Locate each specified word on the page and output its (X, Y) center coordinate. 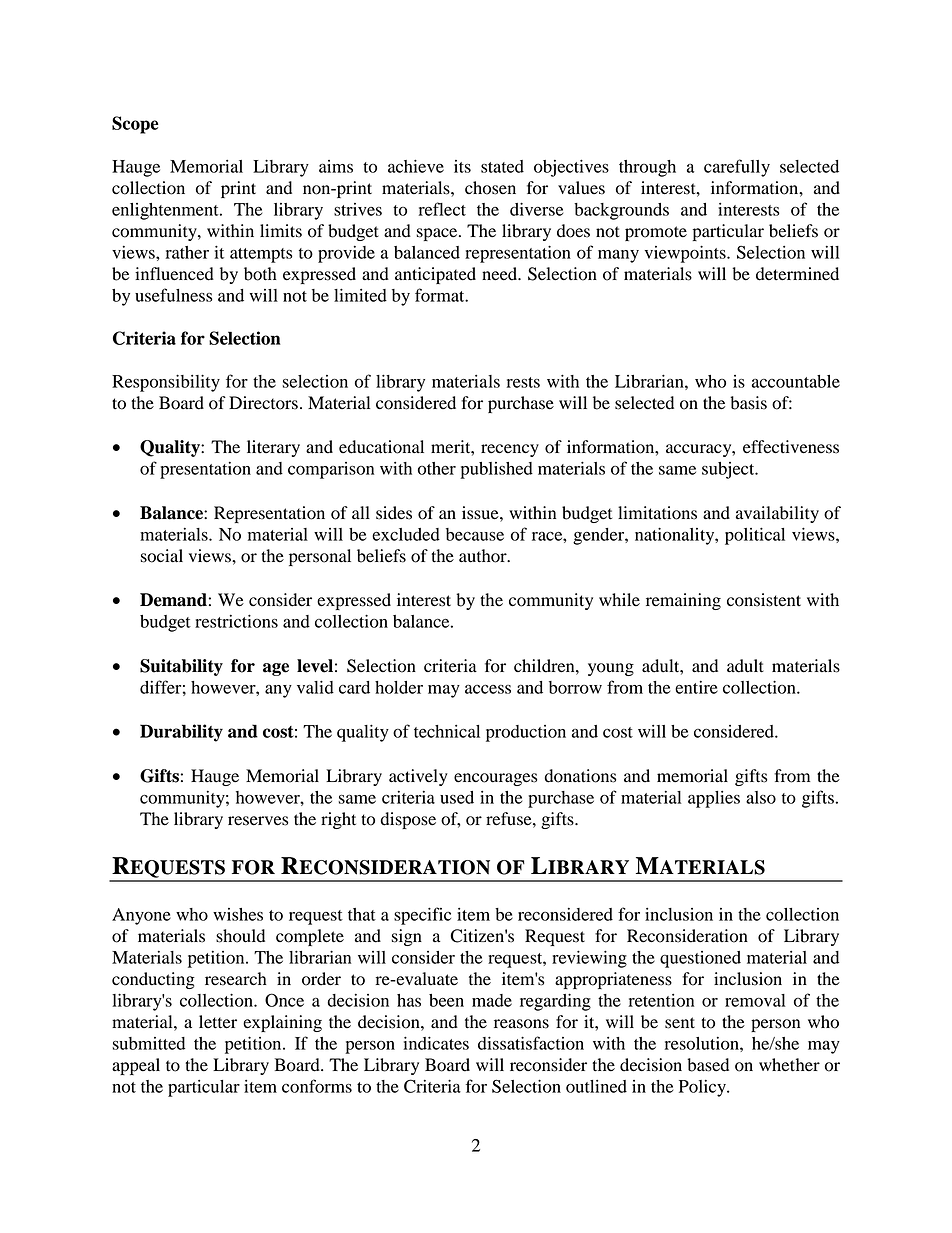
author (484, 556)
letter (218, 1022)
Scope (135, 125)
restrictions (236, 621)
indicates (436, 1043)
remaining (683, 601)
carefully (737, 168)
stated (502, 166)
